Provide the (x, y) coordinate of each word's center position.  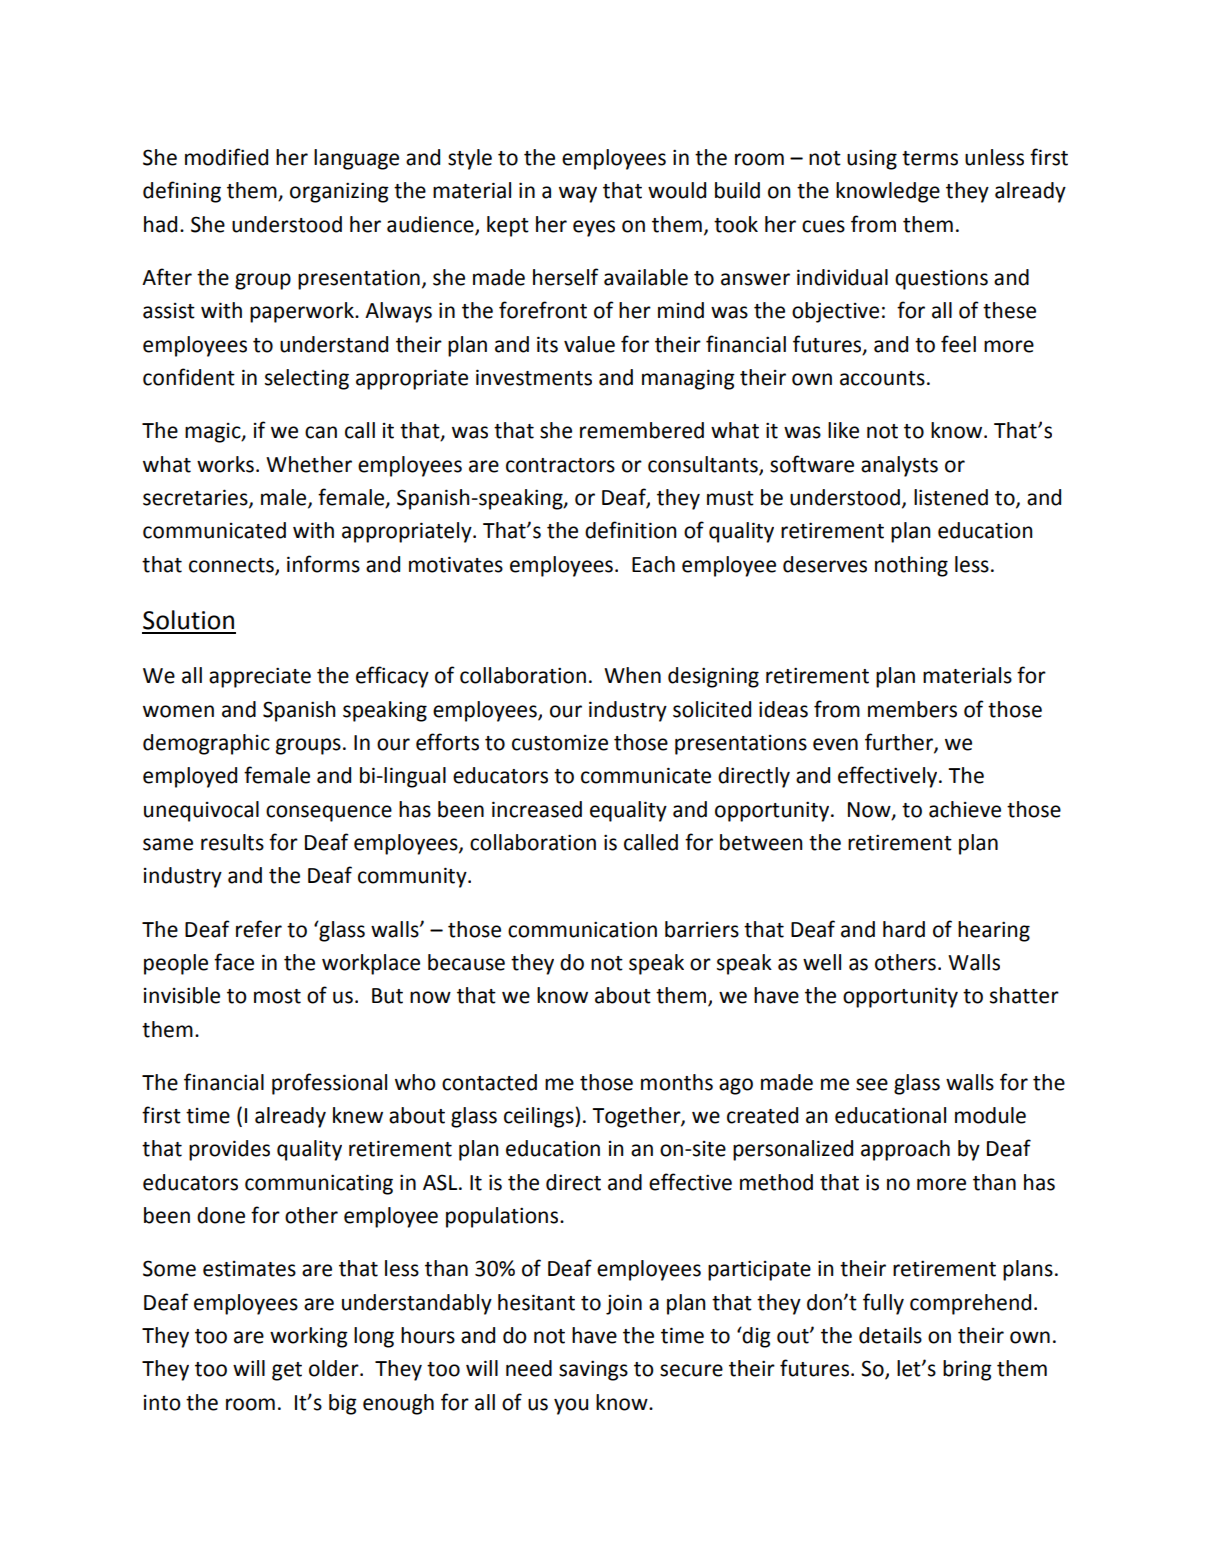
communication (582, 929)
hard (904, 929)
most (277, 996)
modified (226, 157)
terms (930, 158)
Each (653, 564)
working (309, 1337)
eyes (594, 228)
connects (232, 566)
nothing (911, 566)
